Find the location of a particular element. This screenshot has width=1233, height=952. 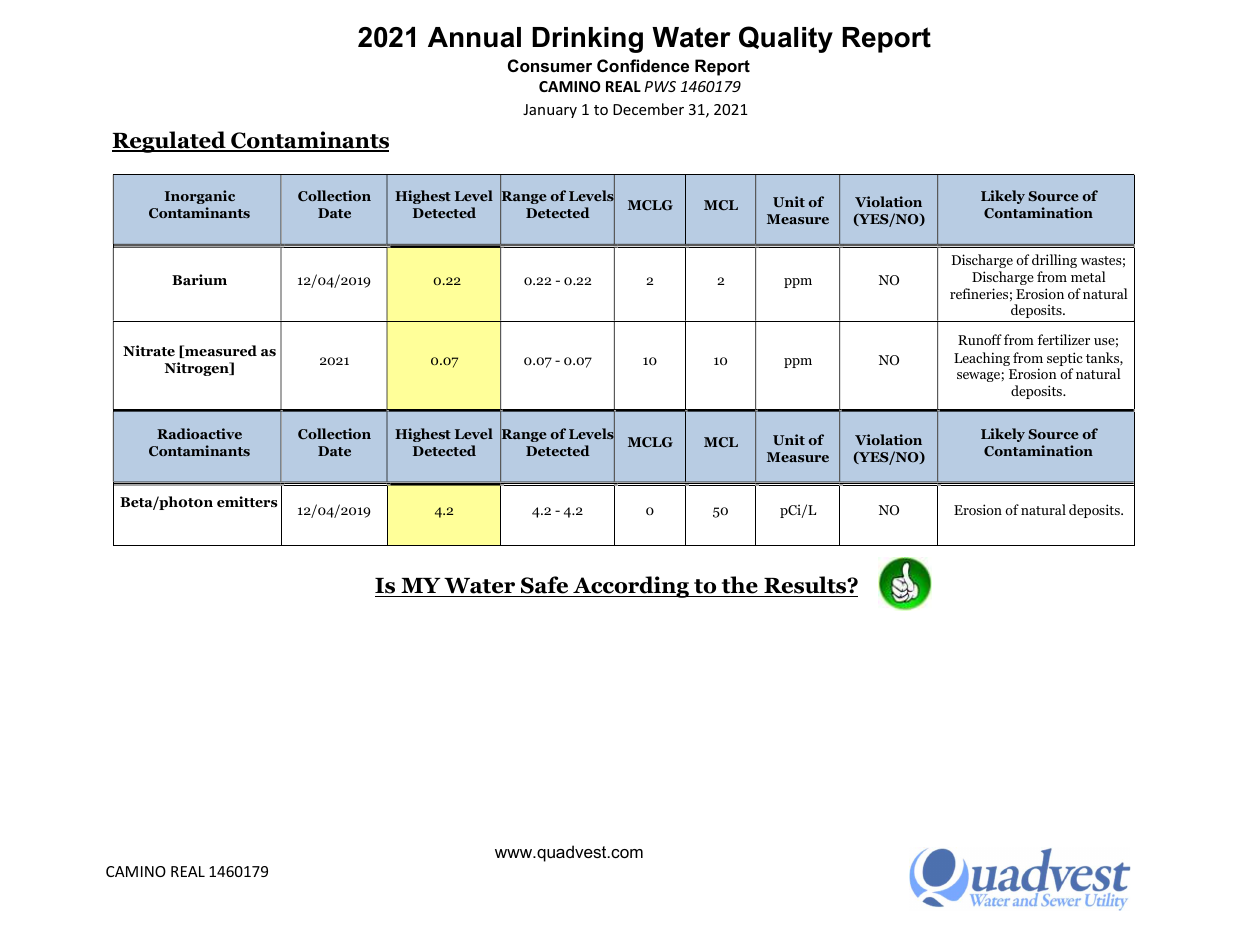

septic is located at coordinates (1065, 360).
